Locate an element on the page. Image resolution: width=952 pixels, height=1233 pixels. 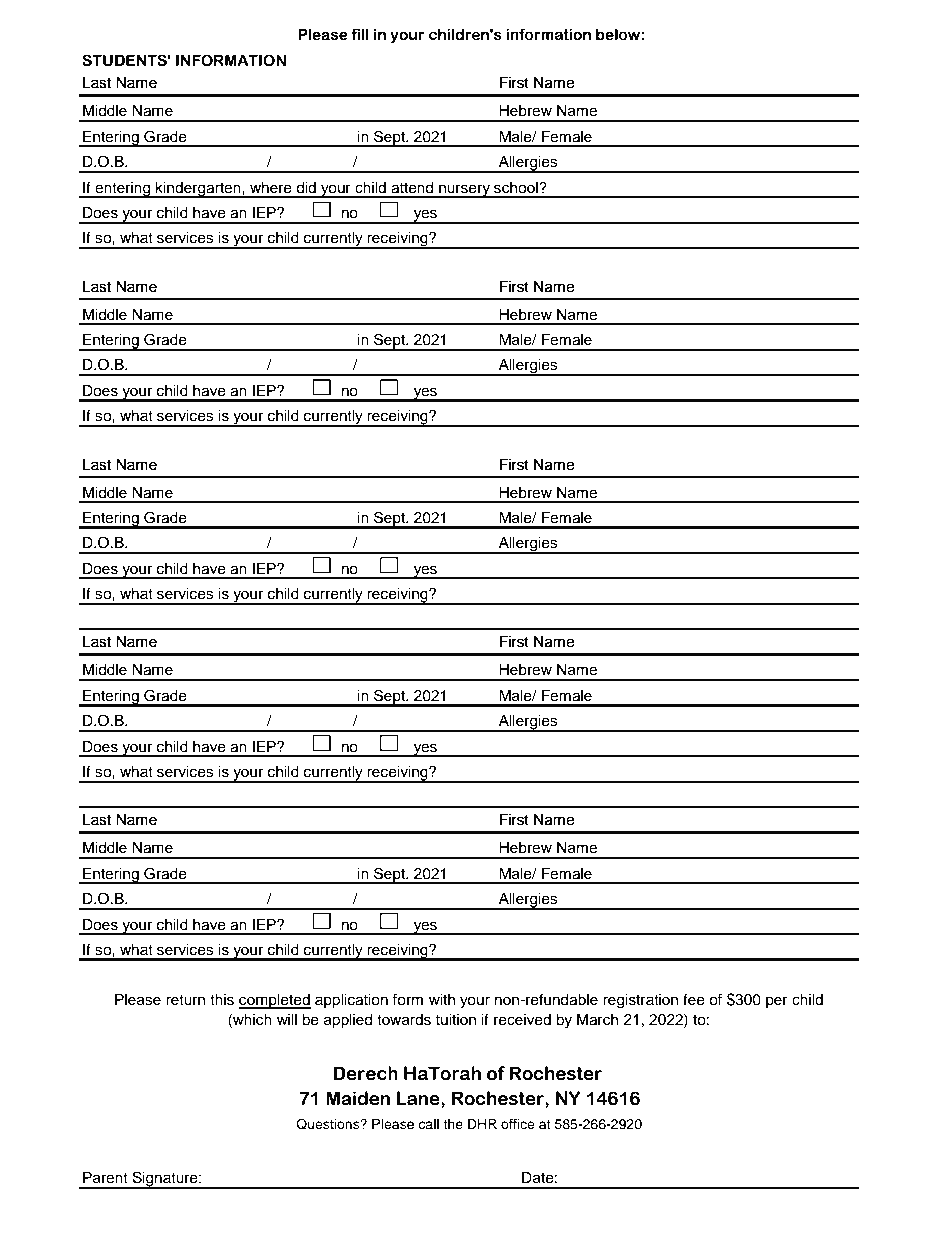
school is located at coordinates (517, 188).
